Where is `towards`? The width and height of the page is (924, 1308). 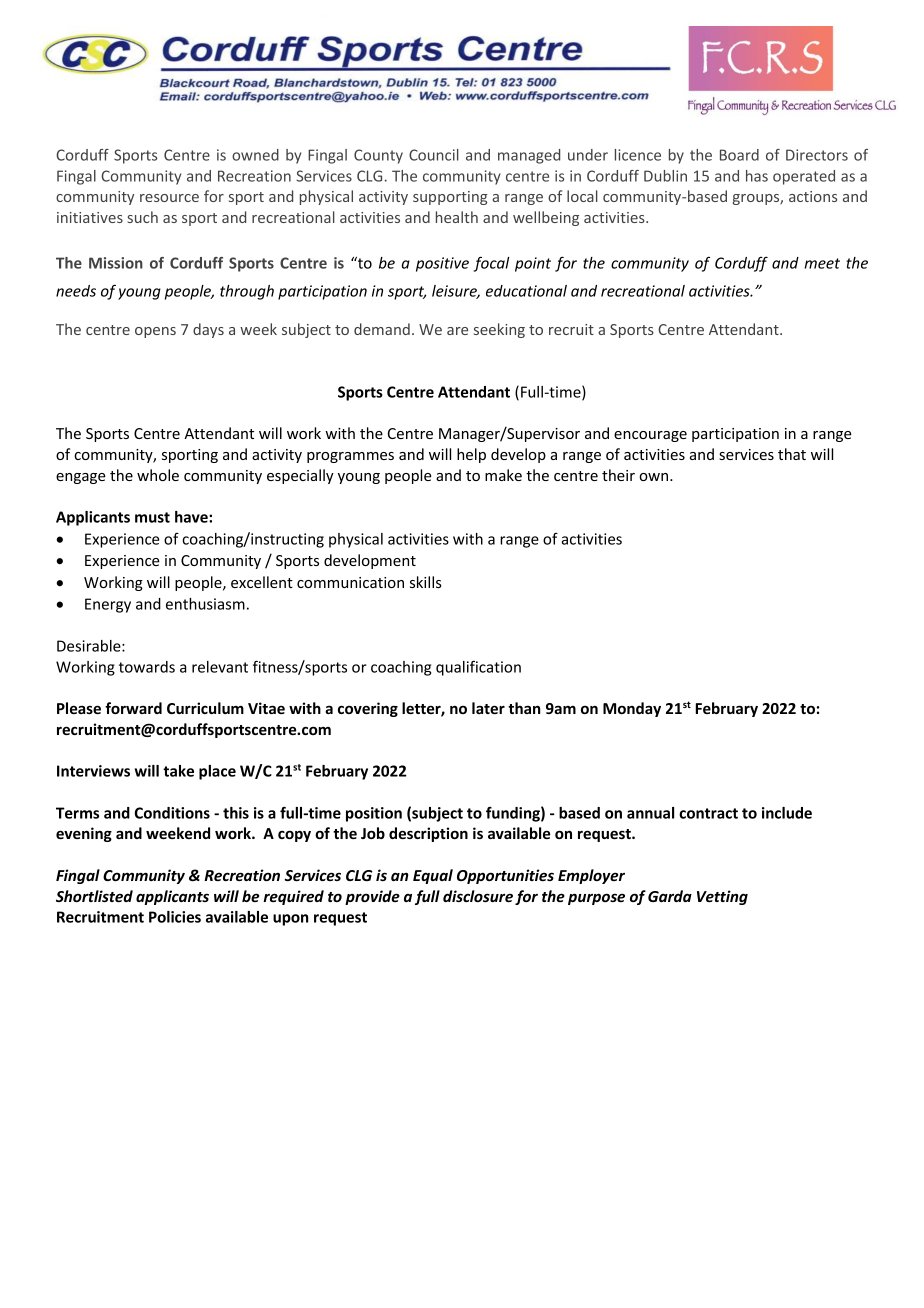 towards is located at coordinates (147, 667).
